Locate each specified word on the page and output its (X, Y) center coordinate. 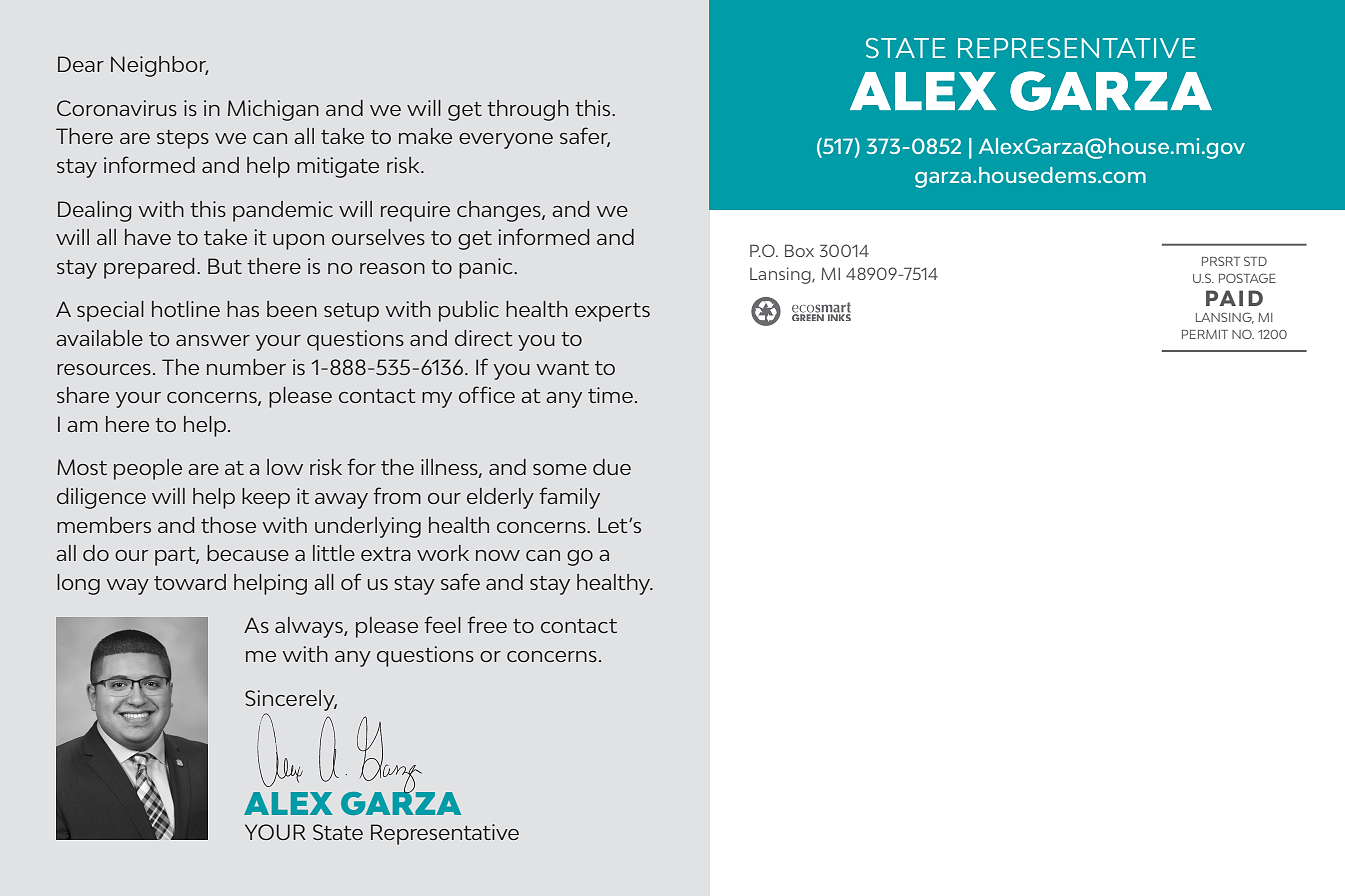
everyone (506, 141)
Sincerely (291, 700)
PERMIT (1205, 334)
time (610, 395)
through (528, 110)
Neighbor (160, 66)
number (246, 367)
